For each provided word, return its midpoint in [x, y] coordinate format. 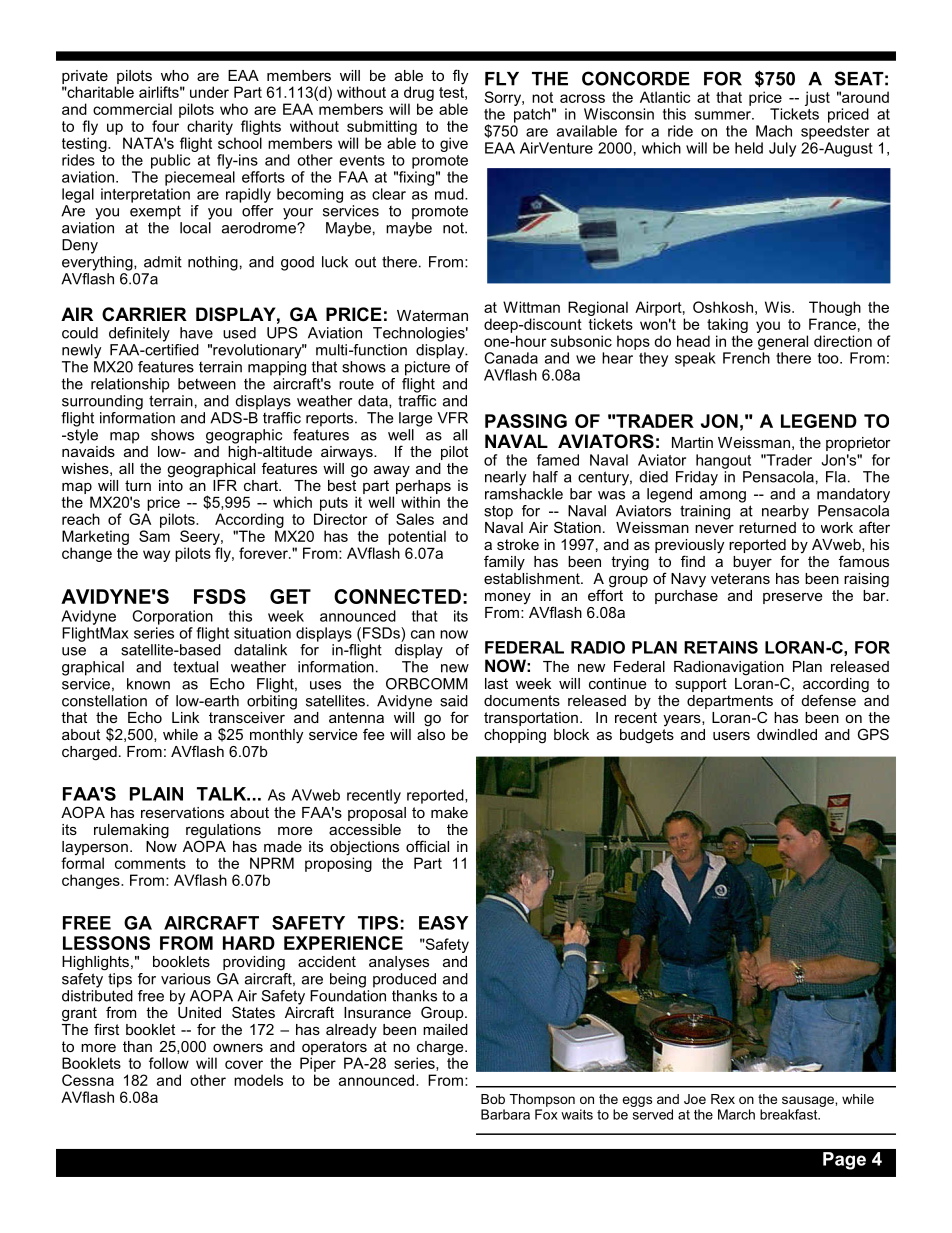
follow [169, 1063]
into [171, 484]
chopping [515, 736]
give [454, 144]
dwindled [787, 734]
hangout [723, 461]
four [165, 126]
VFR [452, 418]
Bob [493, 1099]
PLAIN [156, 794]
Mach [774, 131]
